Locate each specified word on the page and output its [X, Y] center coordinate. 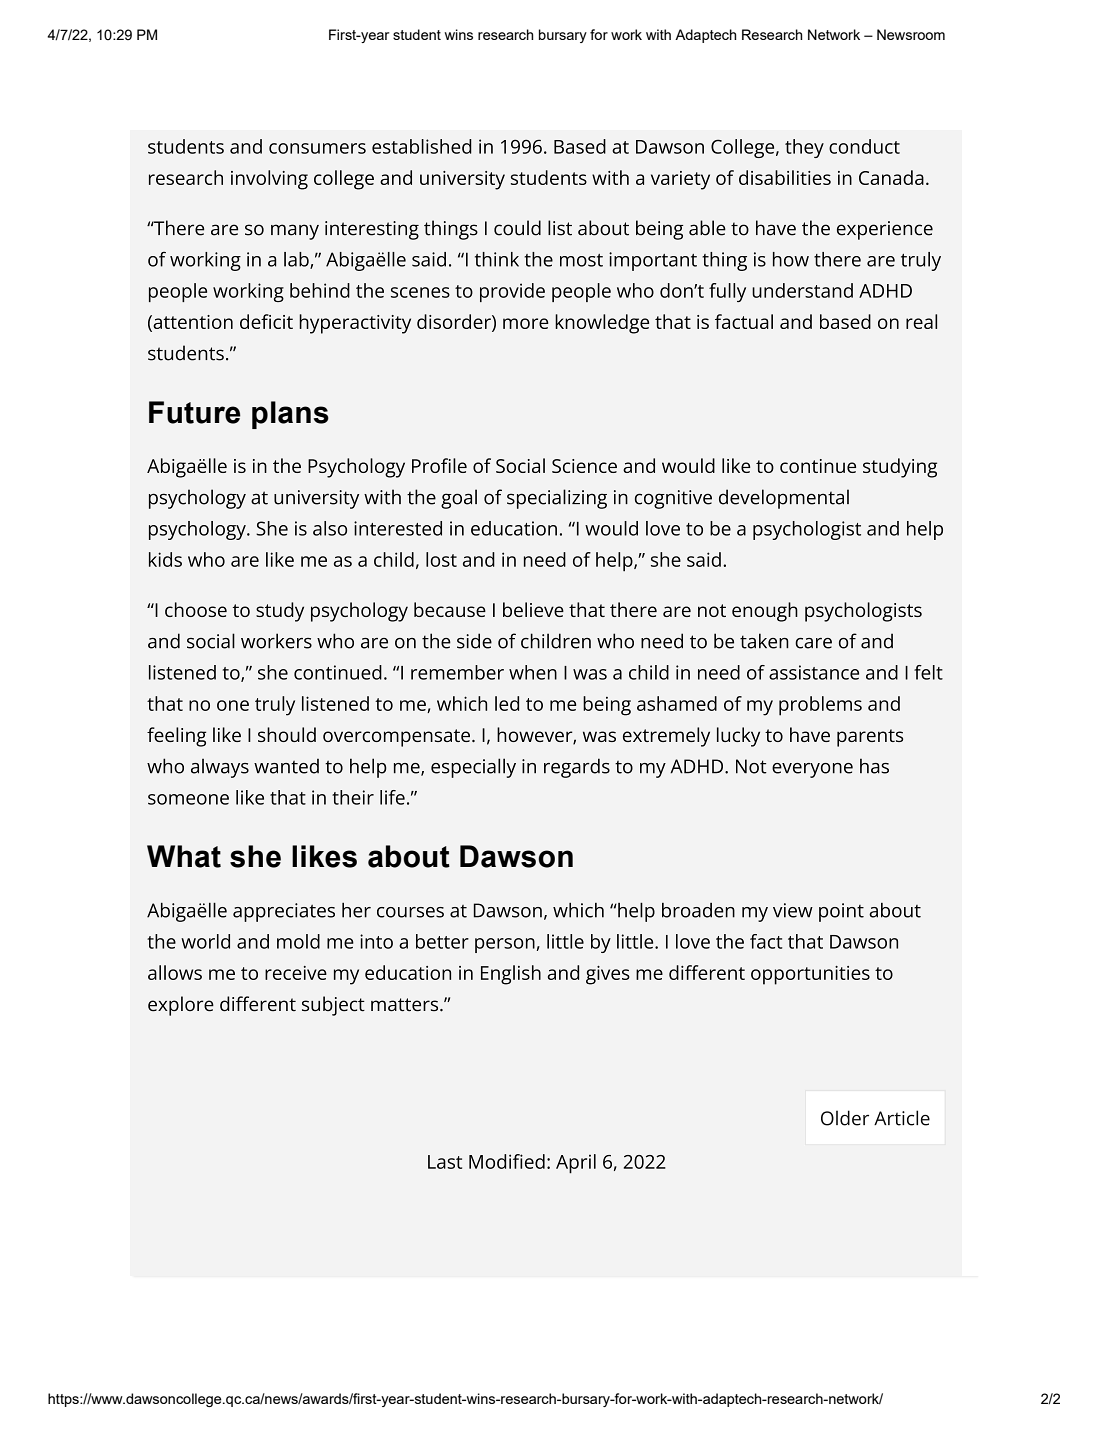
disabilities [785, 177]
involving [269, 180]
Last [445, 1162]
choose [196, 609]
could [517, 228]
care [813, 643]
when [533, 672]
